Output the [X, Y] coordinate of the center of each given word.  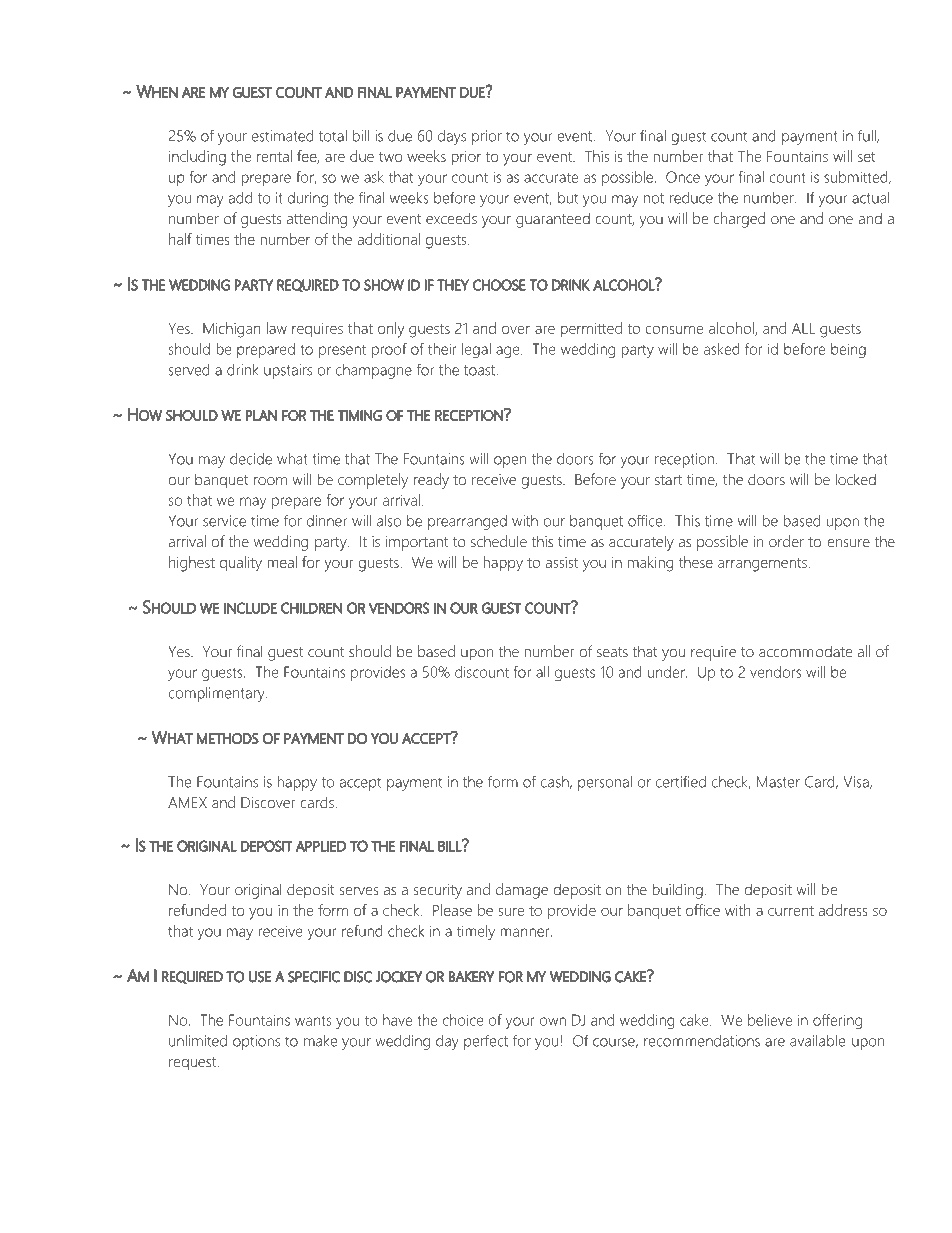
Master [778, 782]
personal [605, 783]
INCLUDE [250, 608]
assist [562, 562]
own [553, 1021]
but [568, 198]
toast [481, 370]
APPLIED [321, 846]
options [256, 1042]
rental [274, 156]
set [867, 157]
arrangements [763, 565]
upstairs [288, 371]
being [848, 350]
